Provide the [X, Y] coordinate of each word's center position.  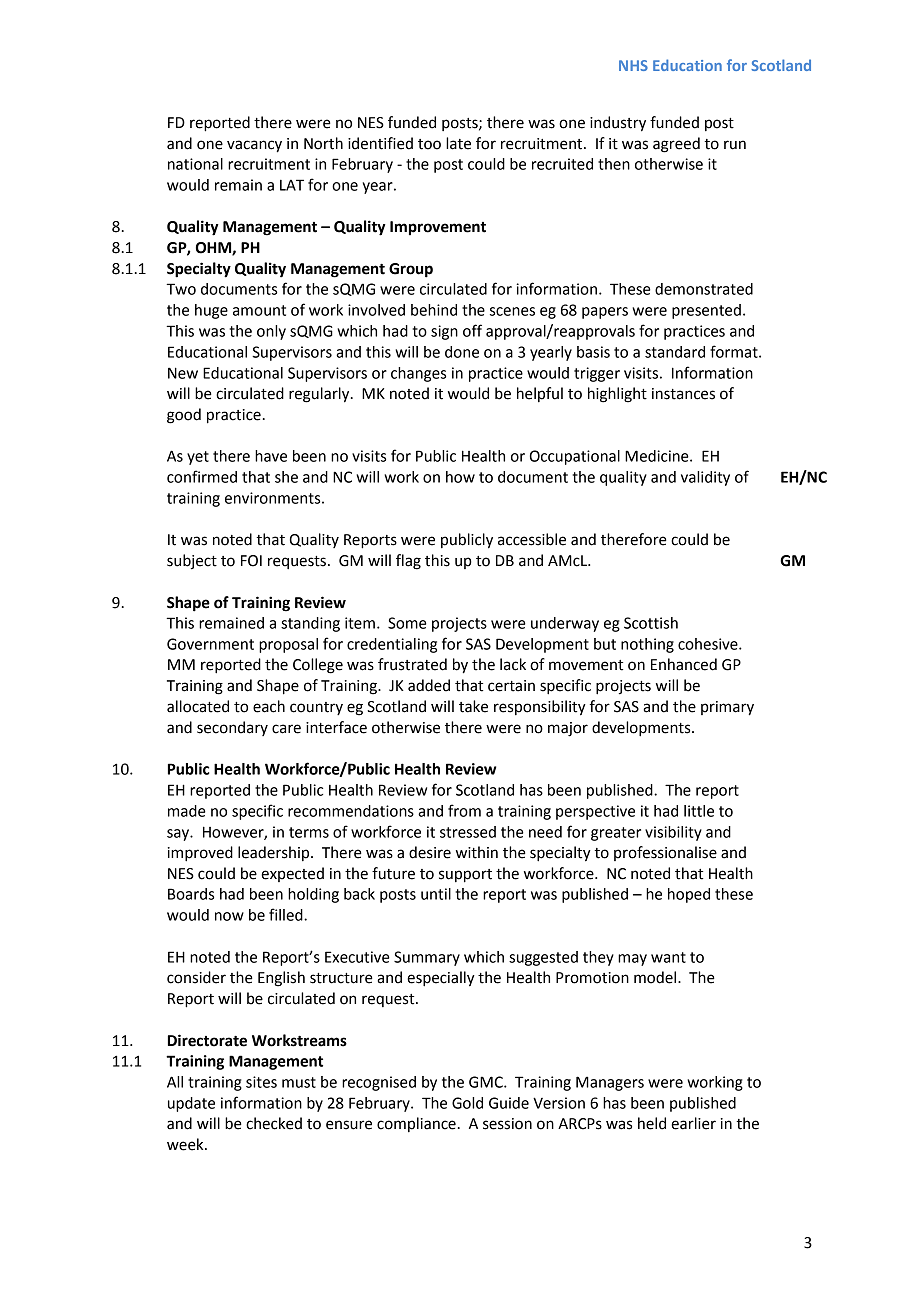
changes [418, 374]
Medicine [658, 456]
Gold [467, 1103]
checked [274, 1123]
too [429, 144]
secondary [232, 728]
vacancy [254, 146]
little [699, 811]
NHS [633, 65]
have [271, 456]
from [464, 810]
